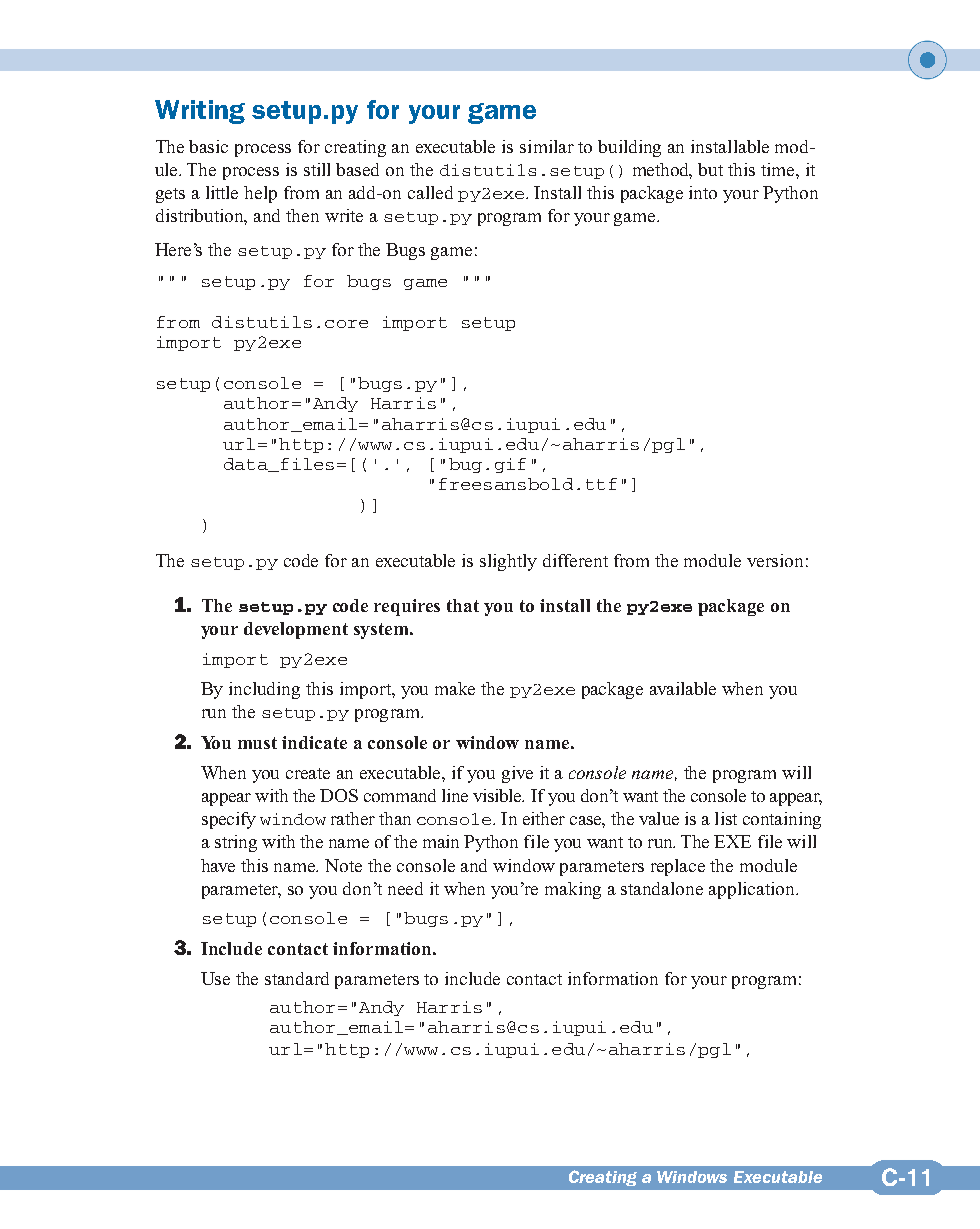  I want to click on must, so click(257, 743).
